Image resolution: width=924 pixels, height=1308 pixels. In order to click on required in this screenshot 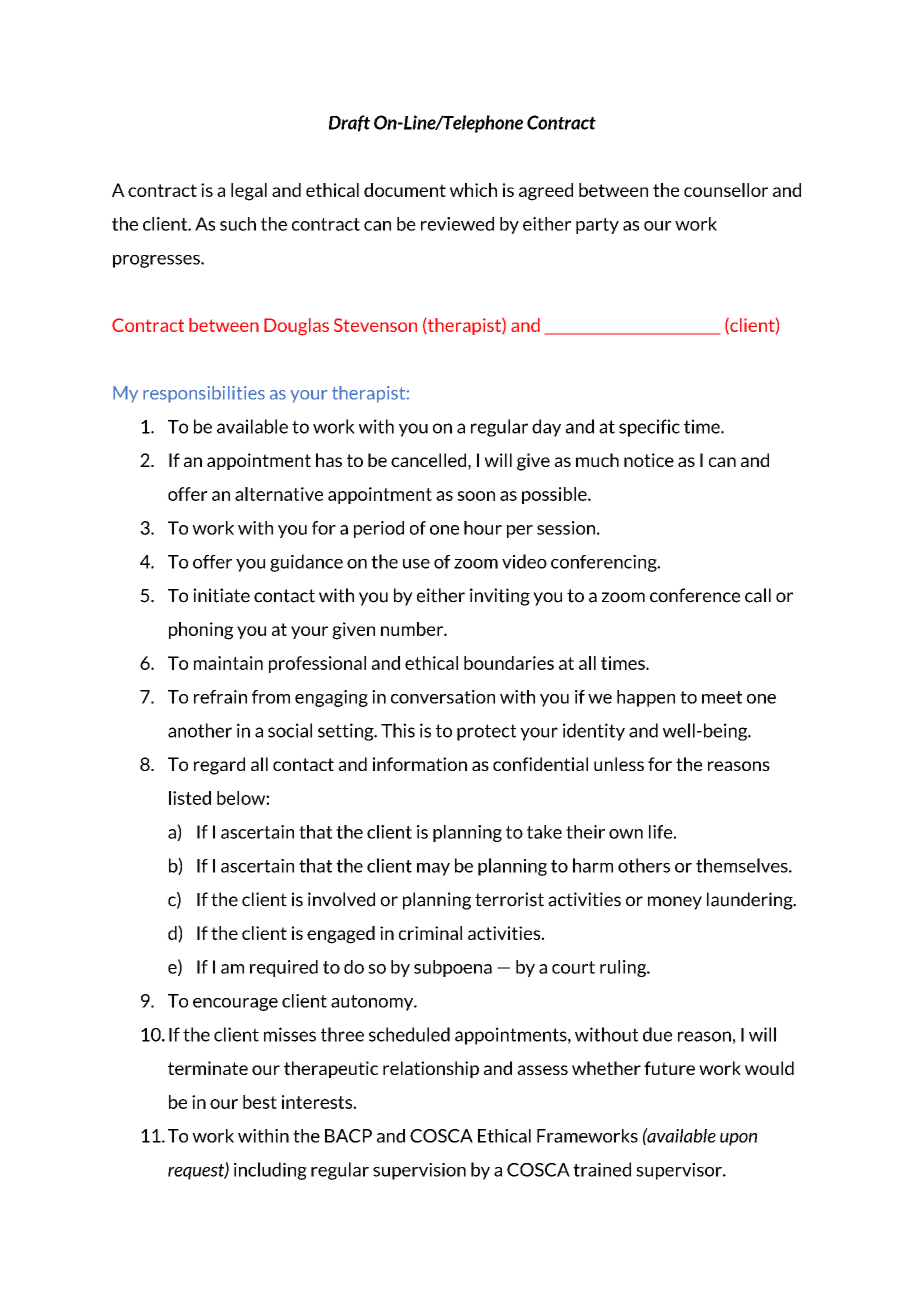, I will do `click(284, 968)`.
